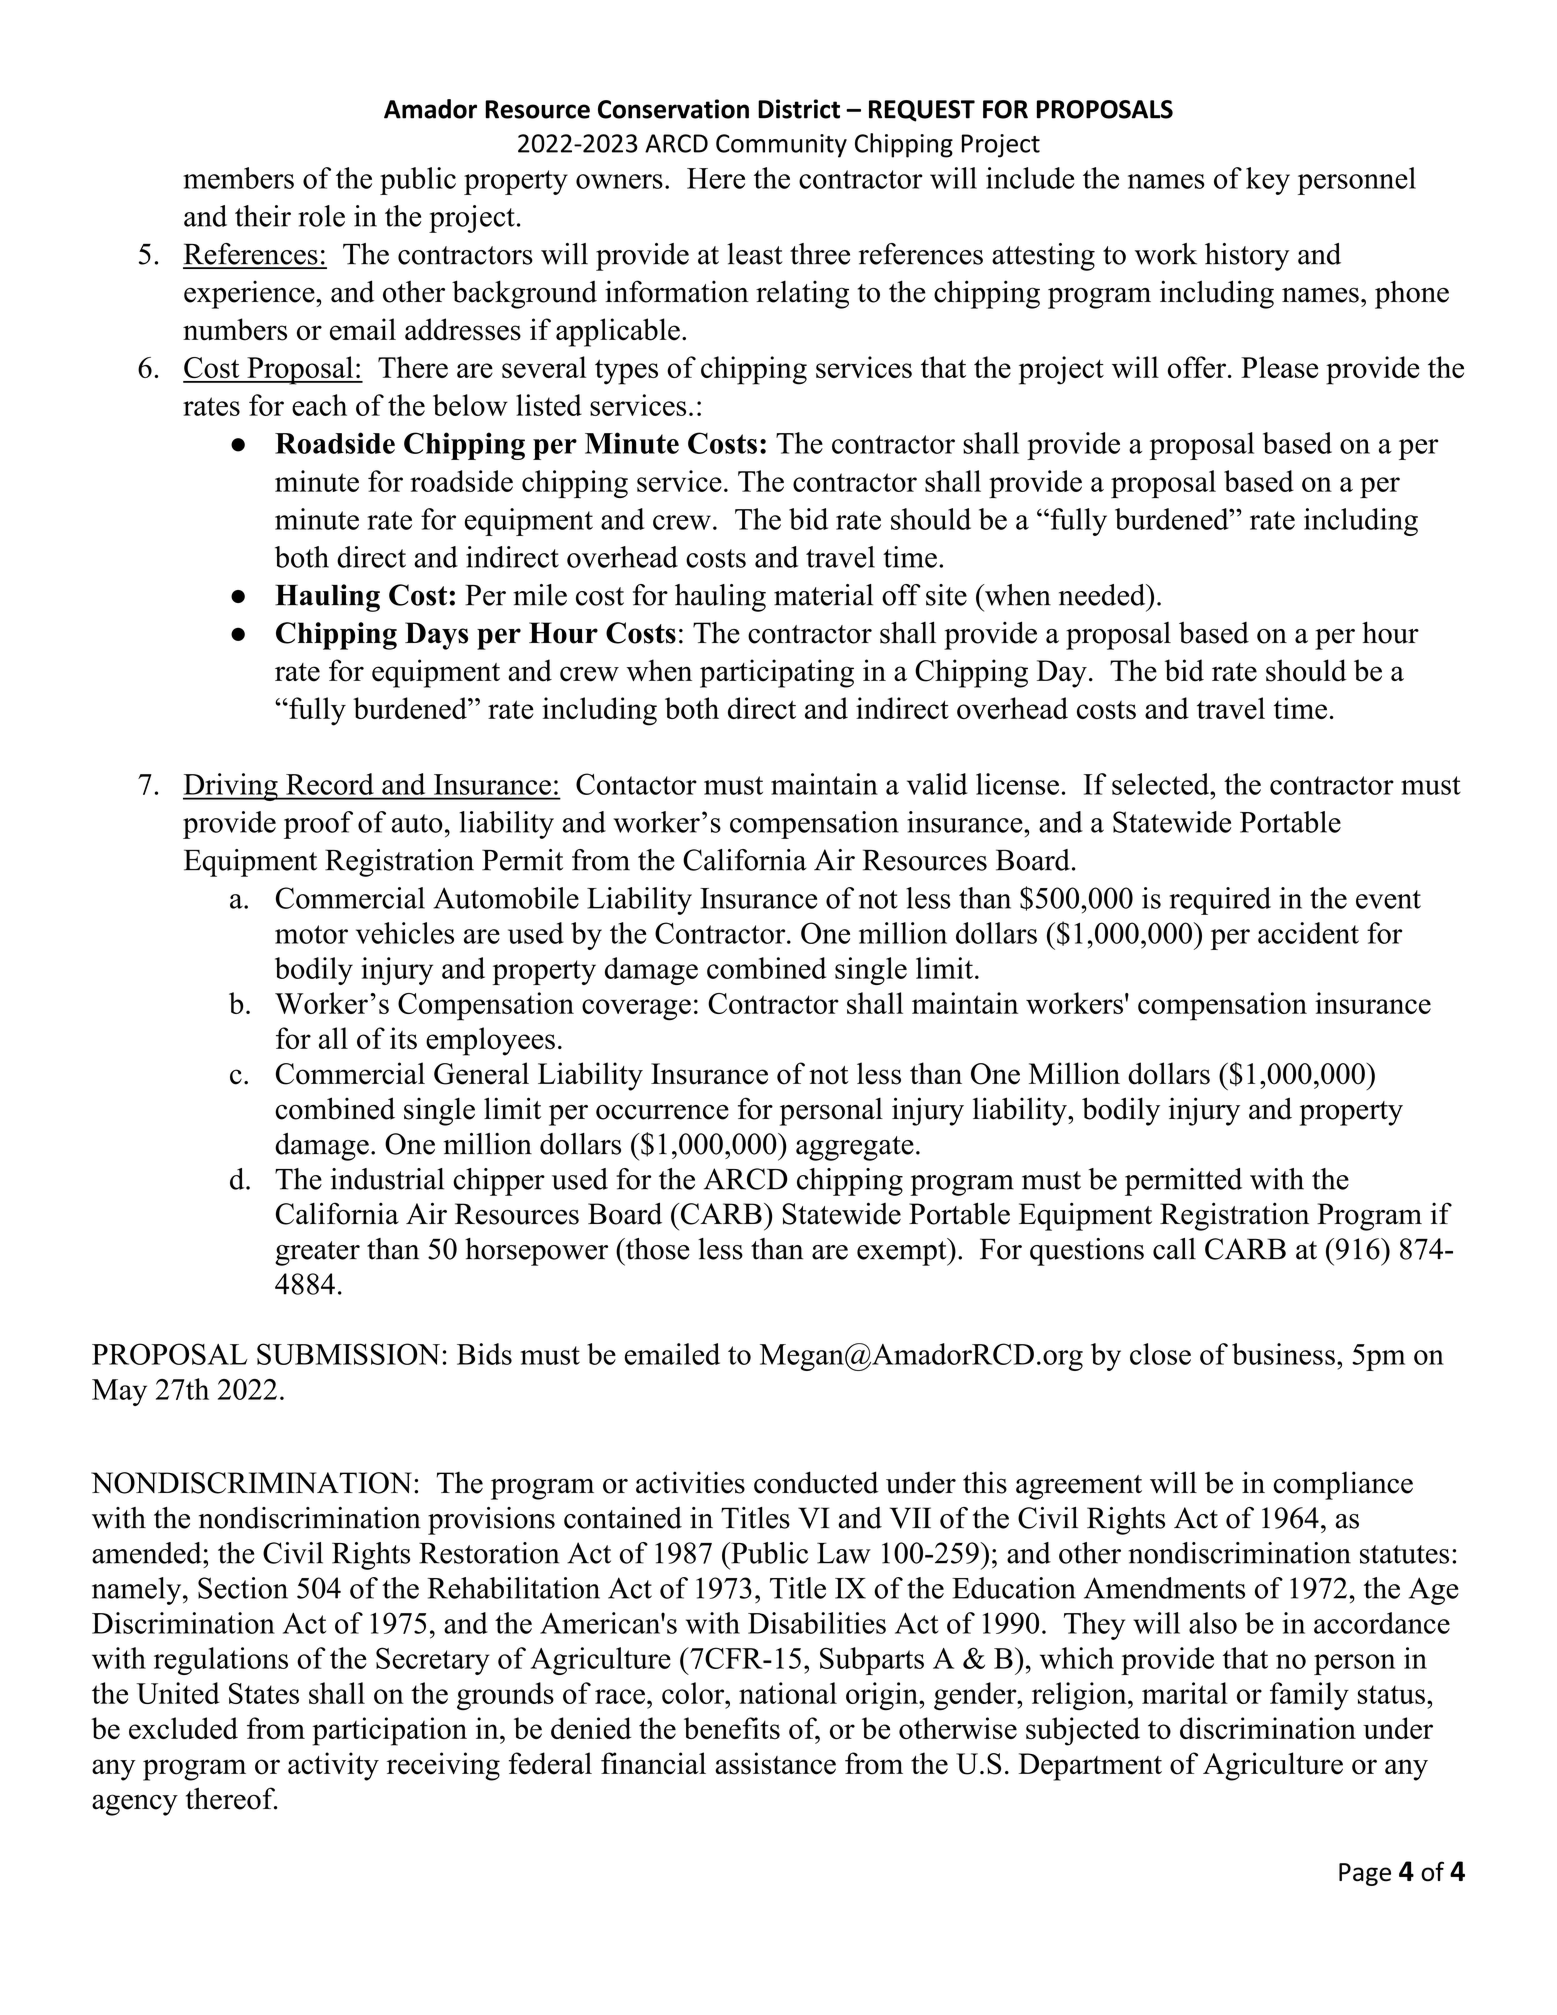 This page has height=2015, width=1557. I want to click on motor, so click(311, 934).
